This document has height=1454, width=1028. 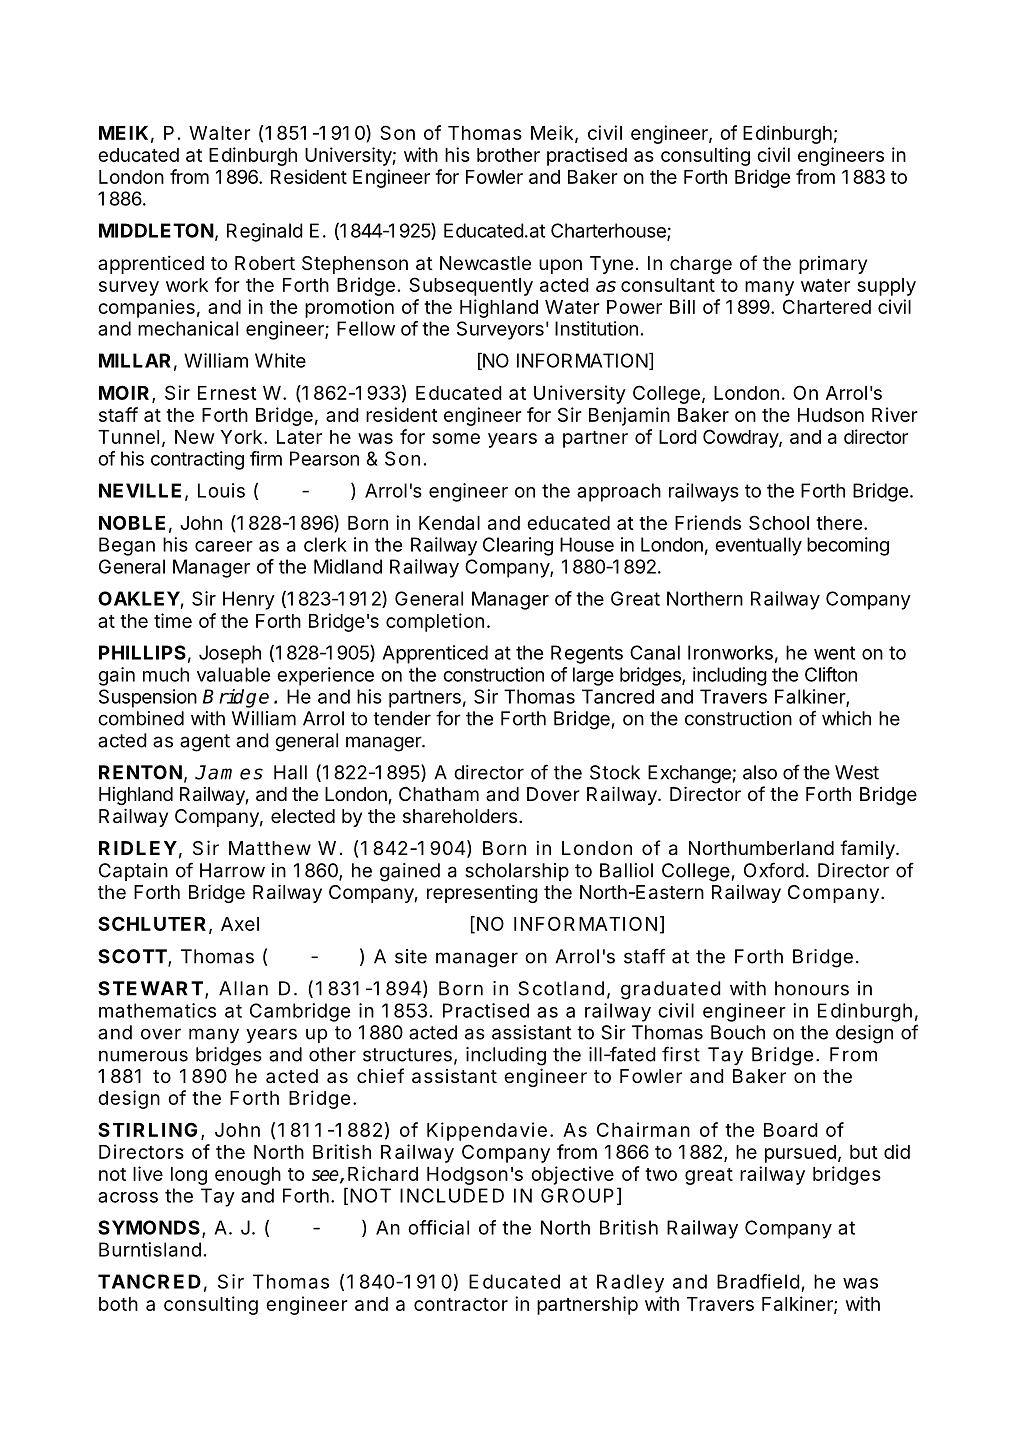 I want to click on SYMONDS, so click(x=149, y=1227).
